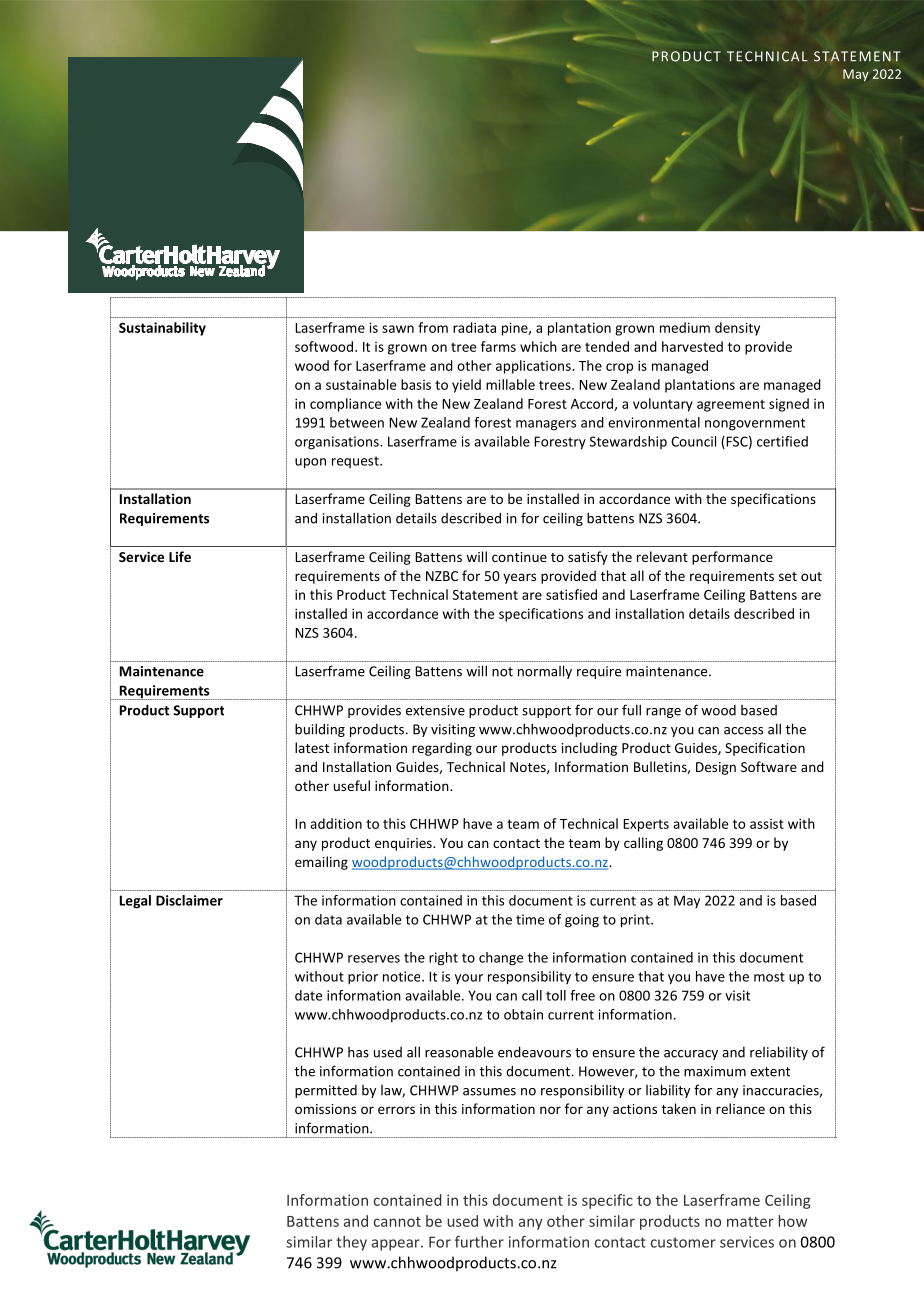 This screenshot has height=1308, width=924. What do you see at coordinates (545, 672) in the screenshot?
I see `normally` at bounding box center [545, 672].
